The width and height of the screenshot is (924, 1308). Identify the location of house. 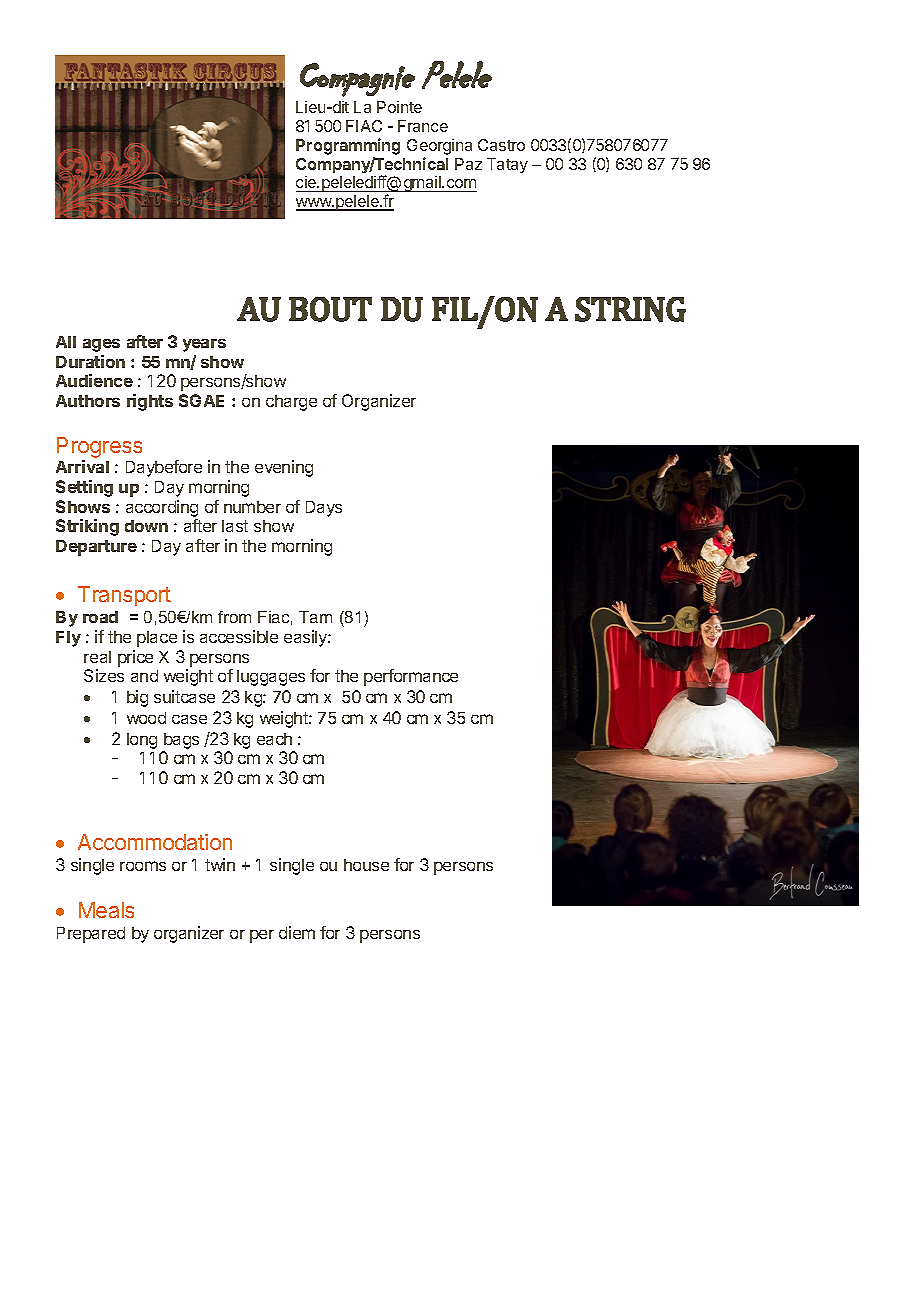
(366, 865).
